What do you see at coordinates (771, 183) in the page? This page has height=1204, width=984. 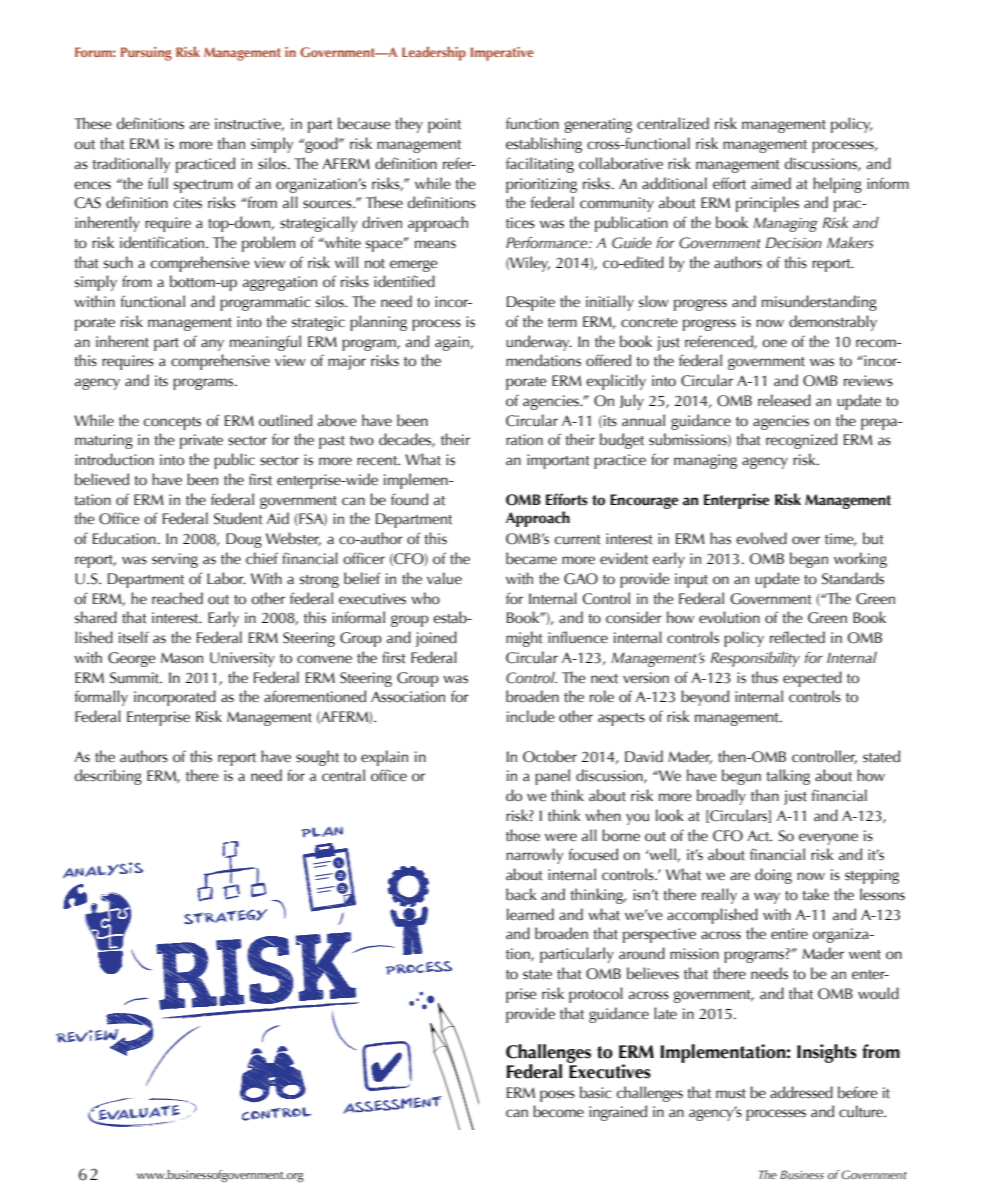 I see `aimed` at bounding box center [771, 183].
